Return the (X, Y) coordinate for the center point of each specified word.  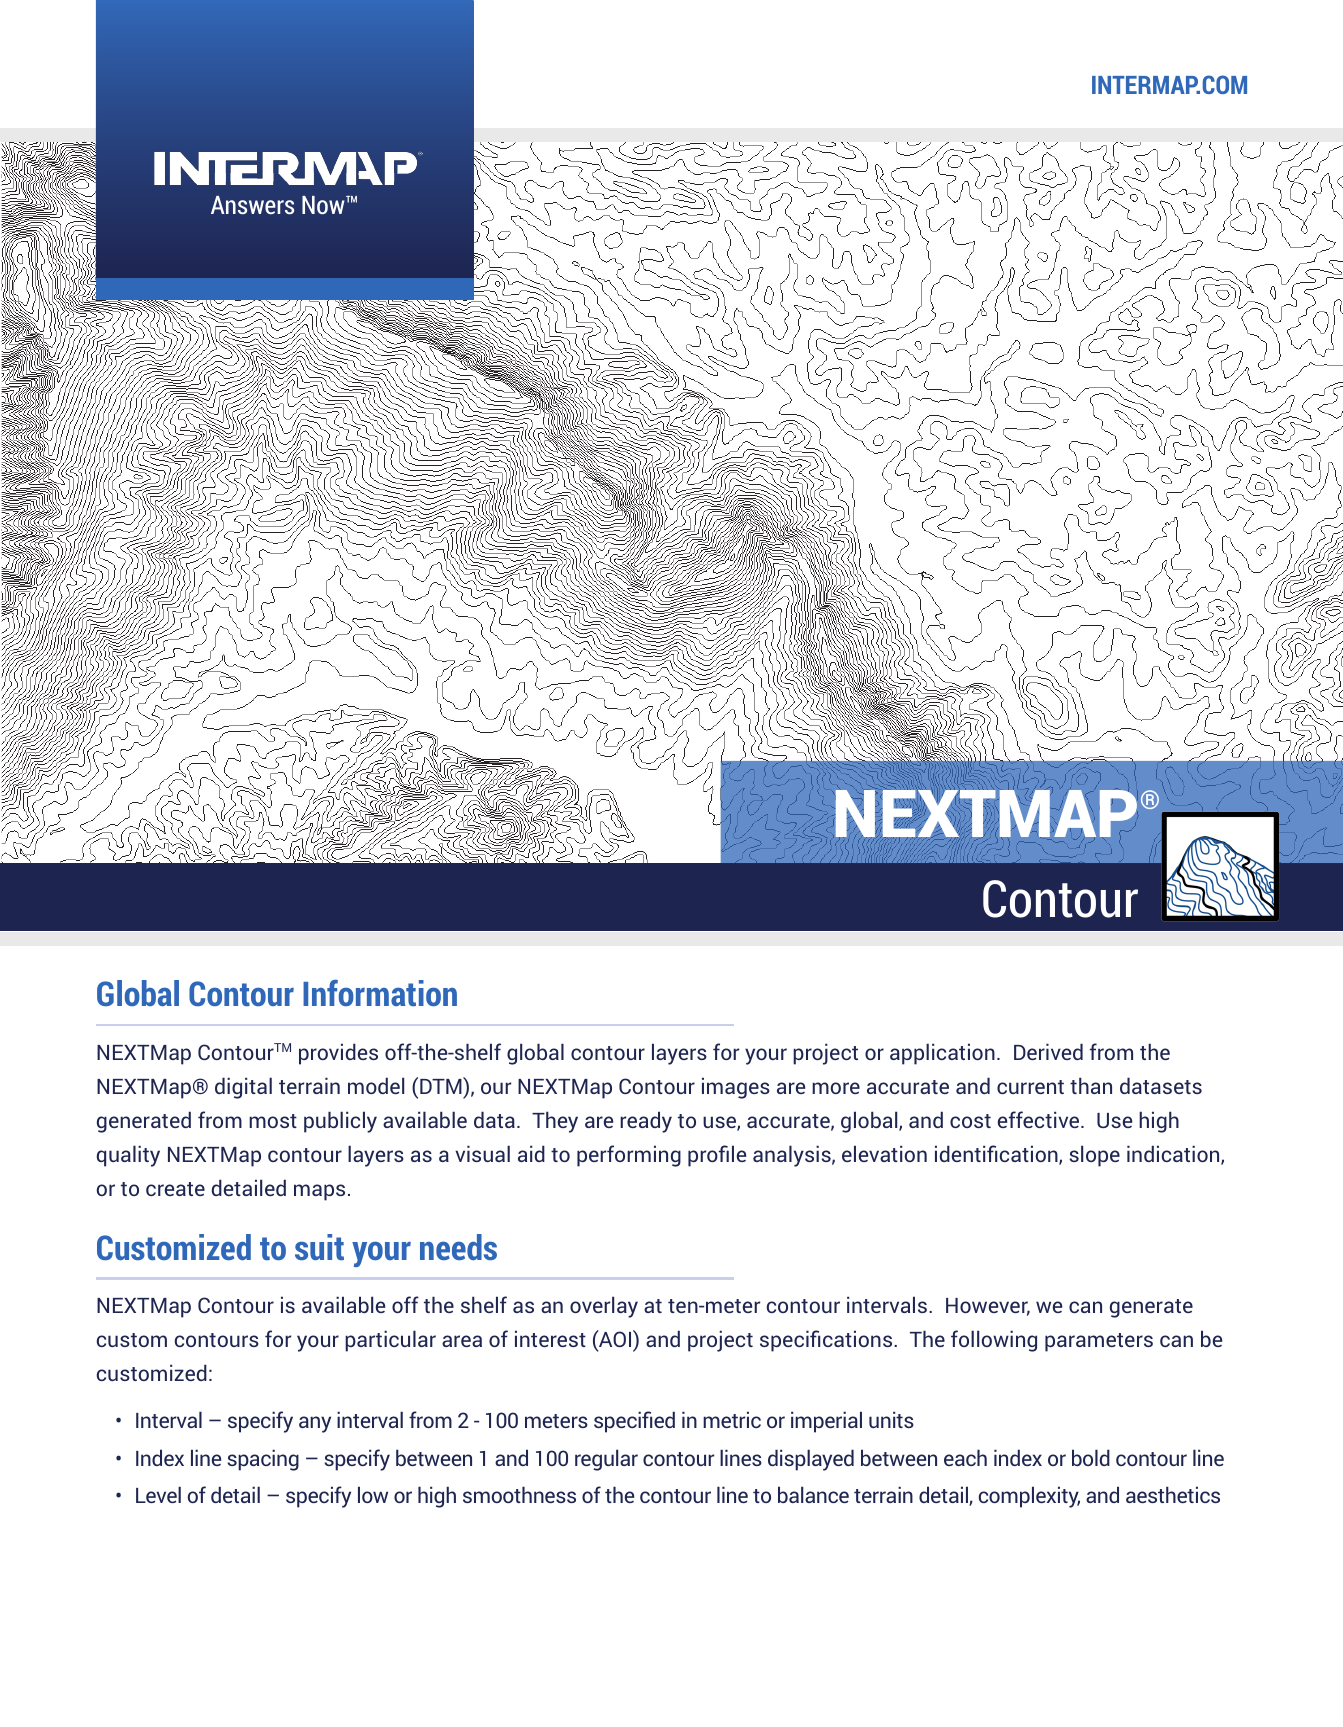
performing (629, 1156)
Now (324, 205)
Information (380, 993)
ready (646, 1122)
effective (1040, 1119)
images (736, 1088)
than (1091, 1085)
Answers (252, 205)
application (942, 1054)
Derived (1048, 1051)
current (1030, 1087)
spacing (263, 1460)
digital (243, 1088)
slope (1095, 1156)
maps (319, 1192)
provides (338, 1054)
